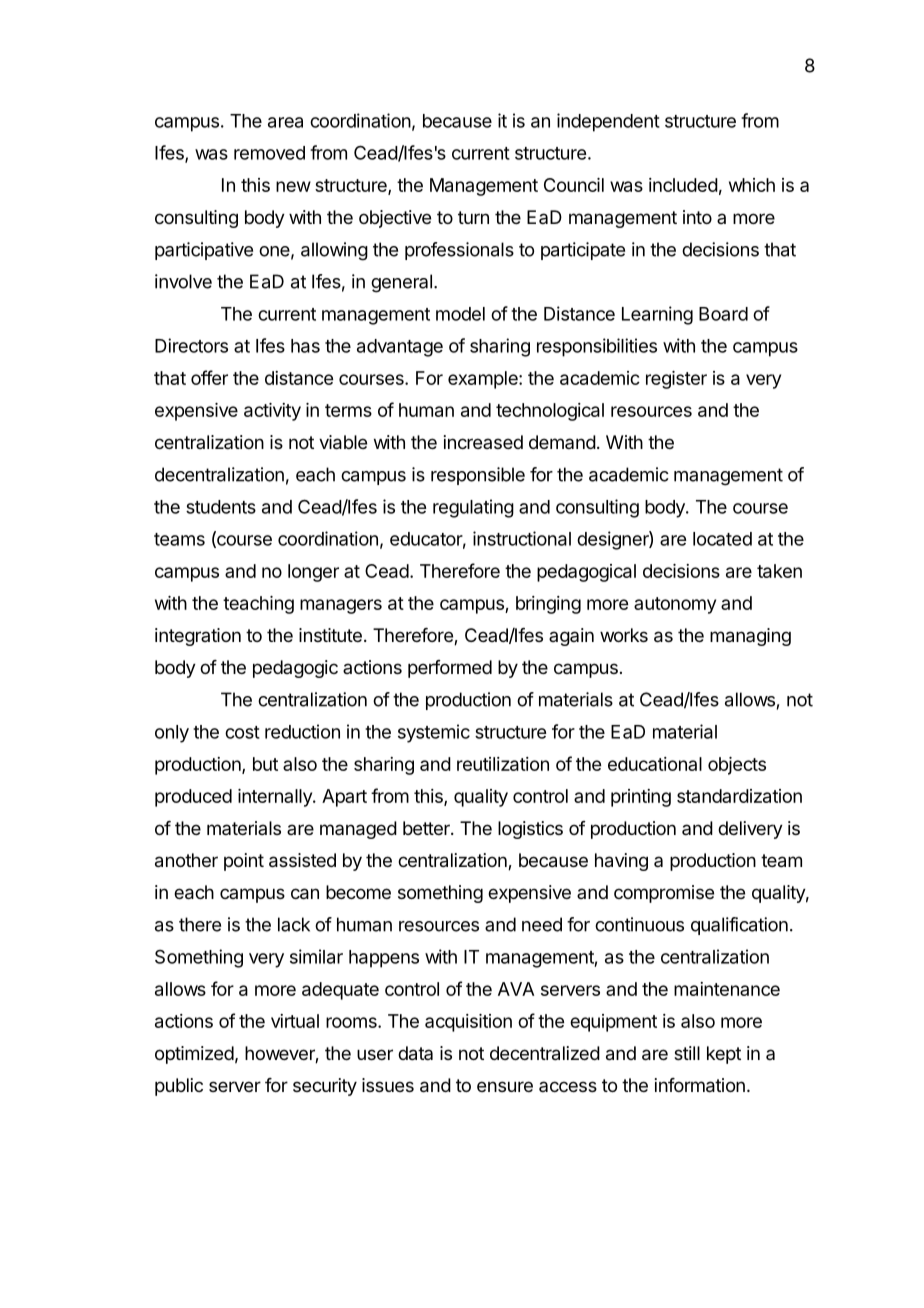  Describe the element at coordinates (548, 605) in the page. I see `bringing` at that location.
